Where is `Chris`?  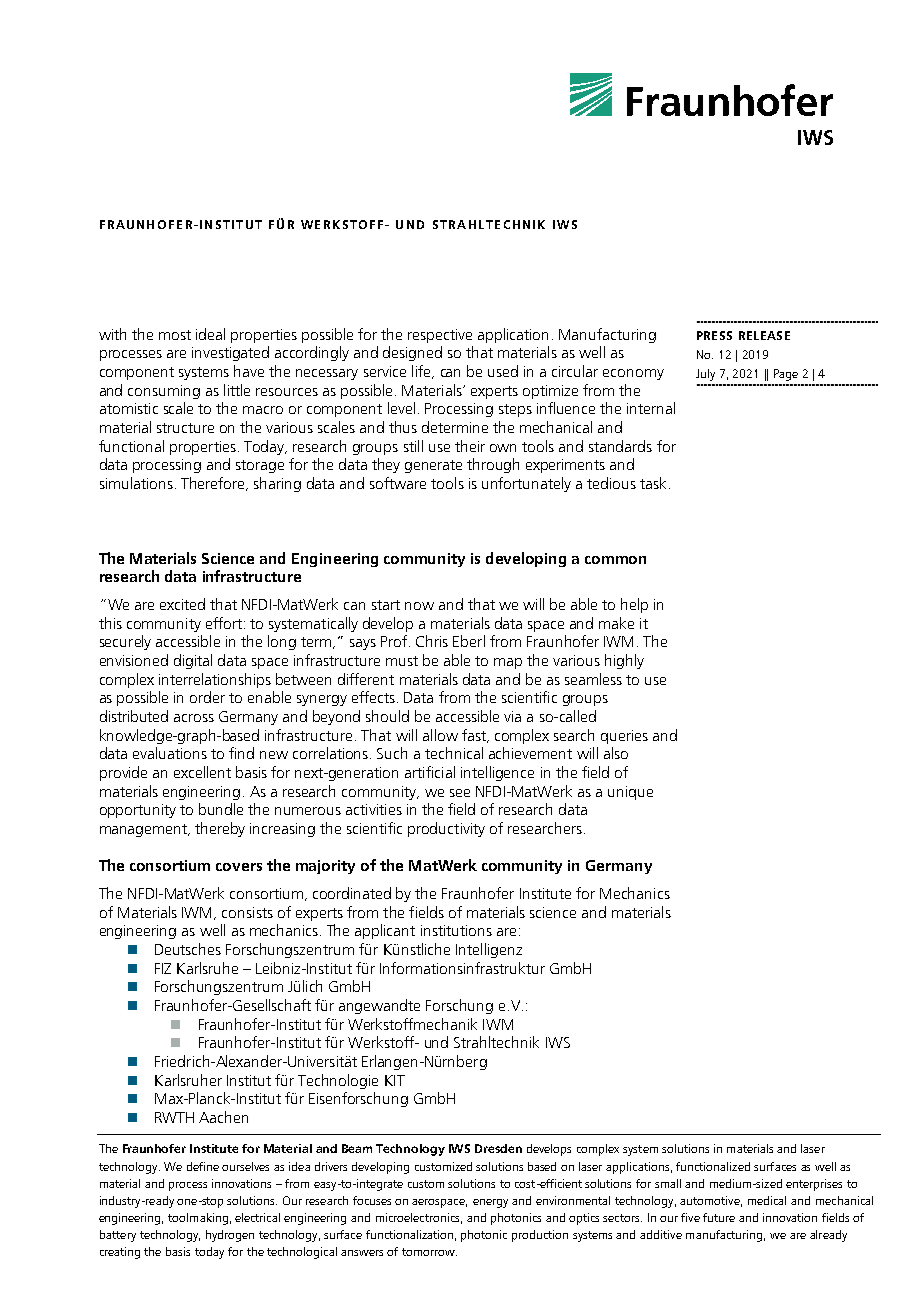
Chris is located at coordinates (432, 641).
